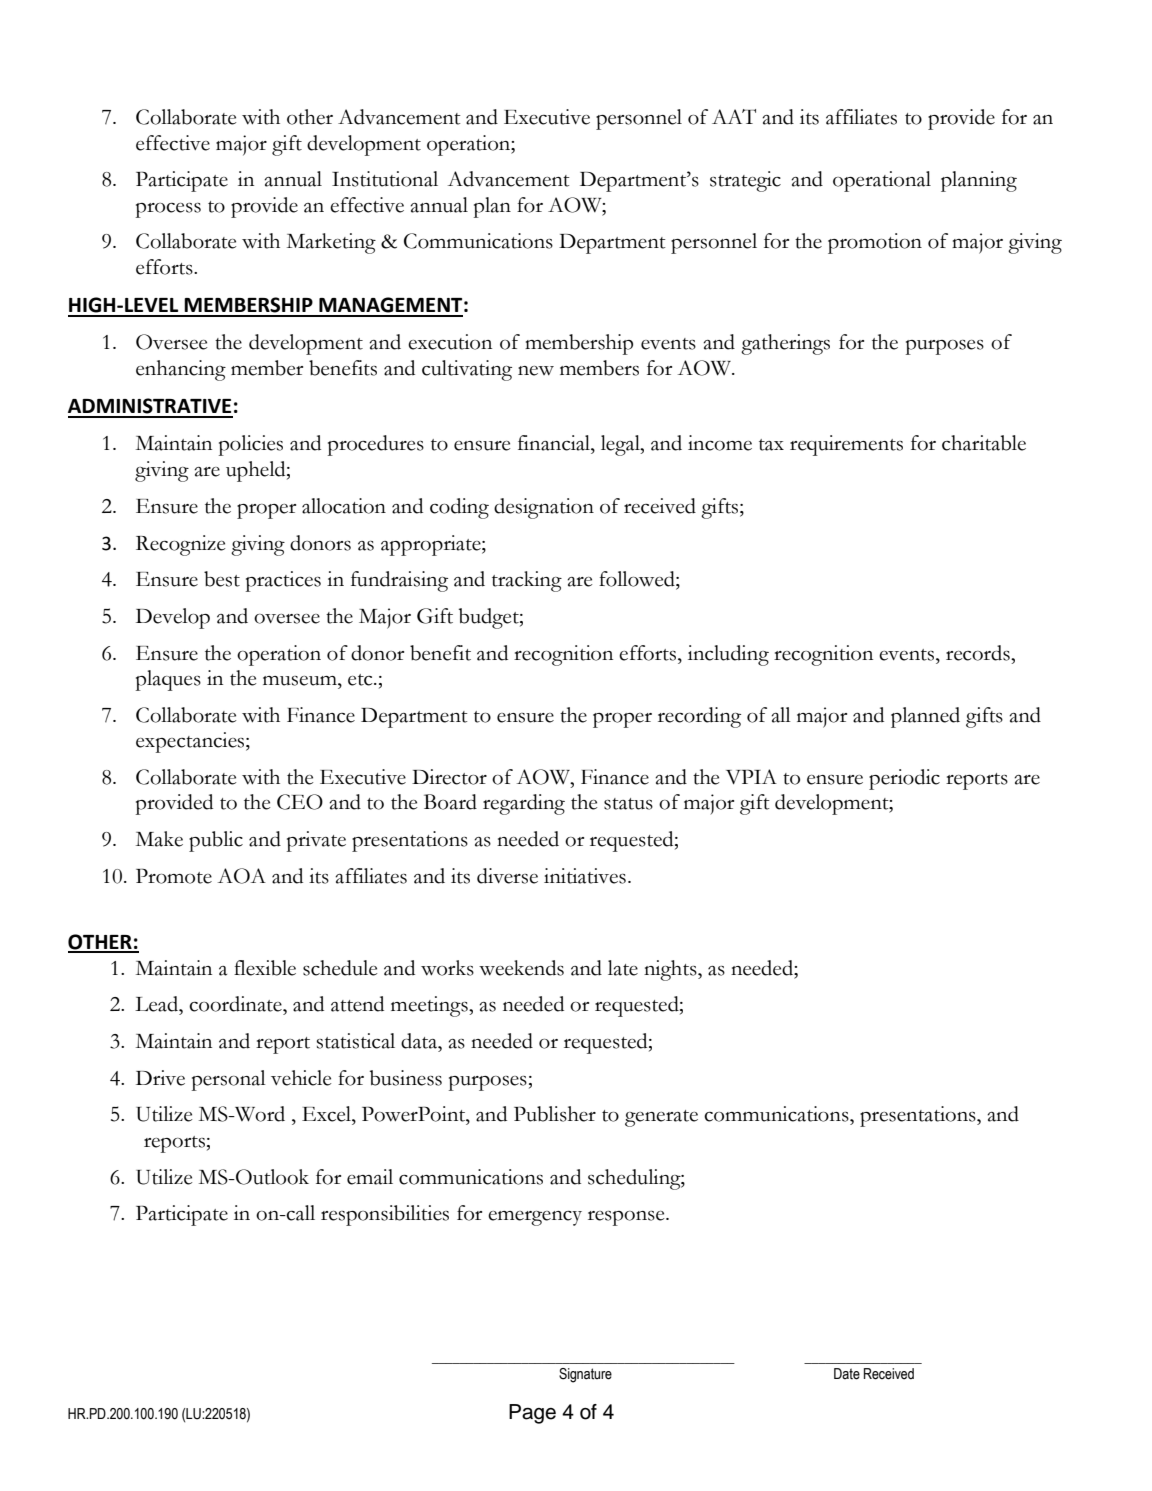 This screenshot has height=1491, width=1152. What do you see at coordinates (979, 653) in the screenshot?
I see `records` at bounding box center [979, 653].
